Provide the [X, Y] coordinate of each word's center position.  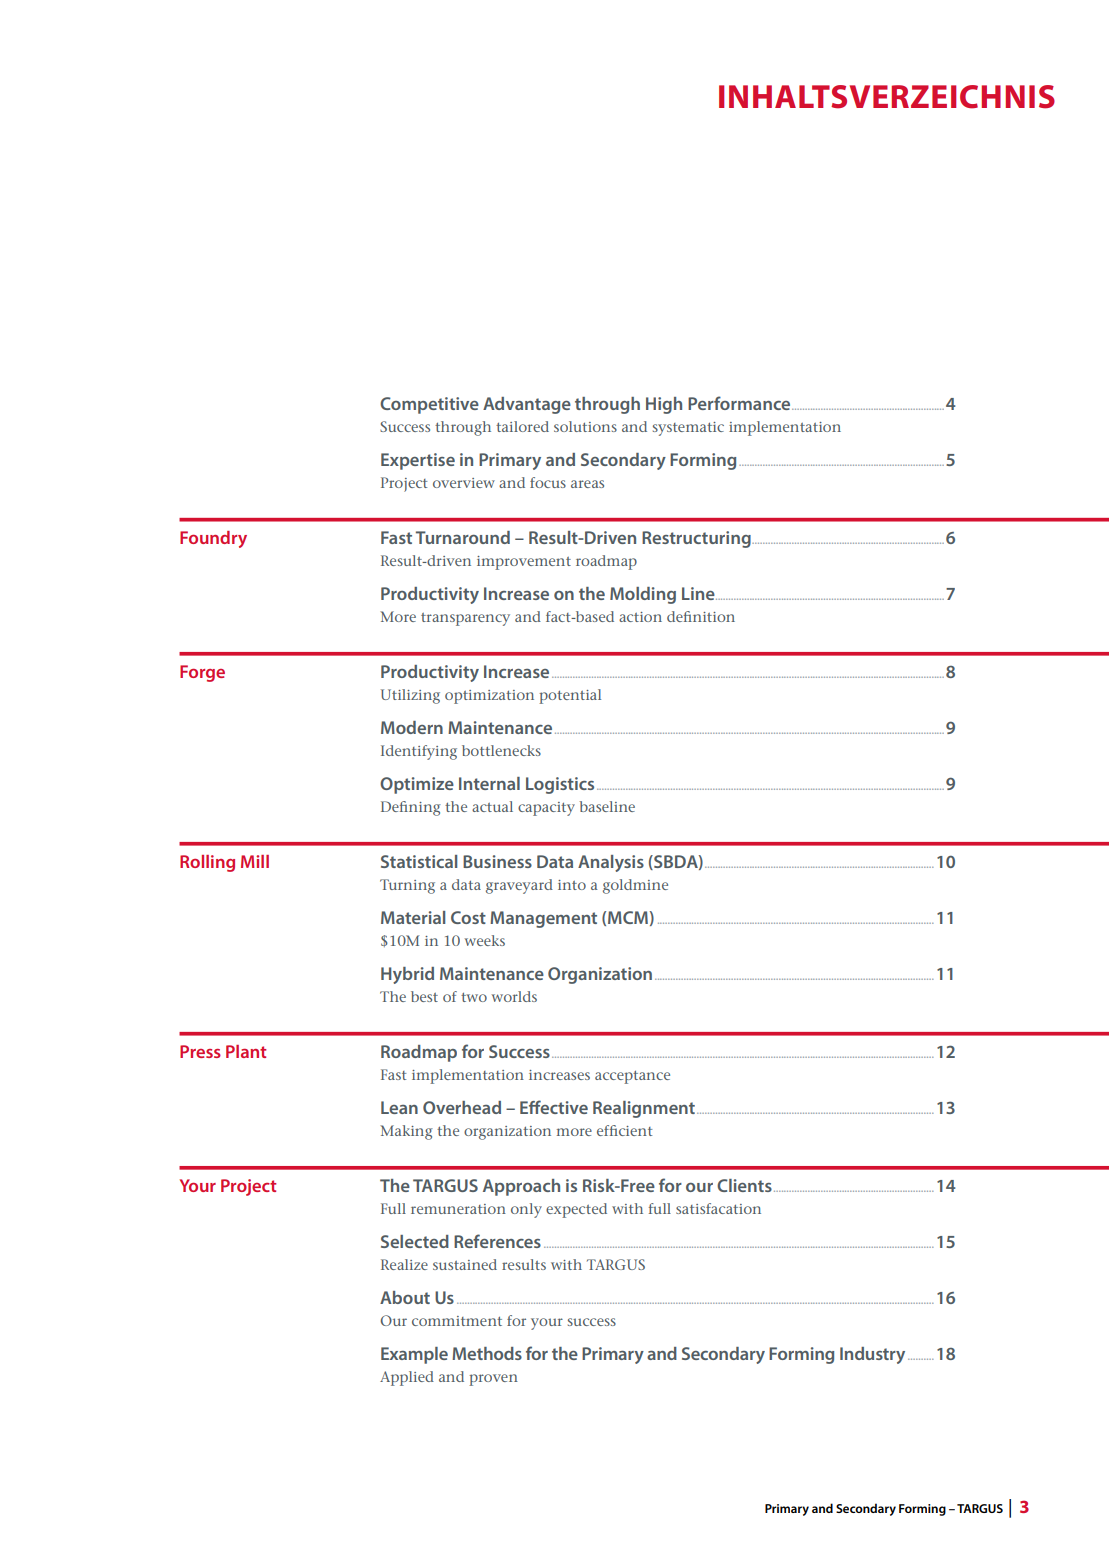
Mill [255, 861]
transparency [465, 619]
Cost [468, 917]
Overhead [462, 1107]
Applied [407, 1378]
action [640, 617]
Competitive [429, 405]
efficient [624, 1130]
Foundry [213, 539]
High [664, 405]
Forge [202, 673]
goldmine [635, 886]
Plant [246, 1051]
